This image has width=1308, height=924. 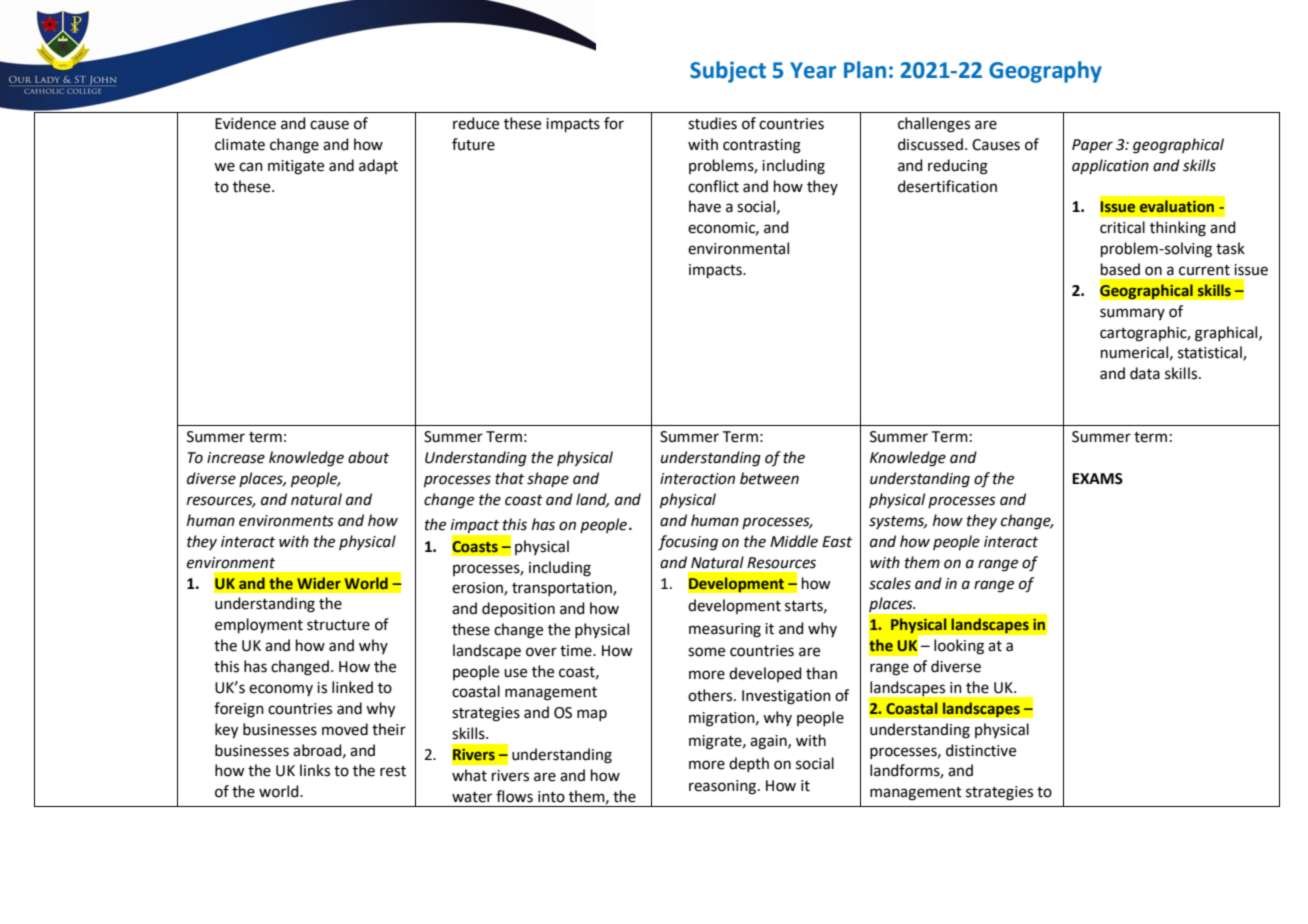 What do you see at coordinates (1132, 314) in the image?
I see `summary` at bounding box center [1132, 314].
